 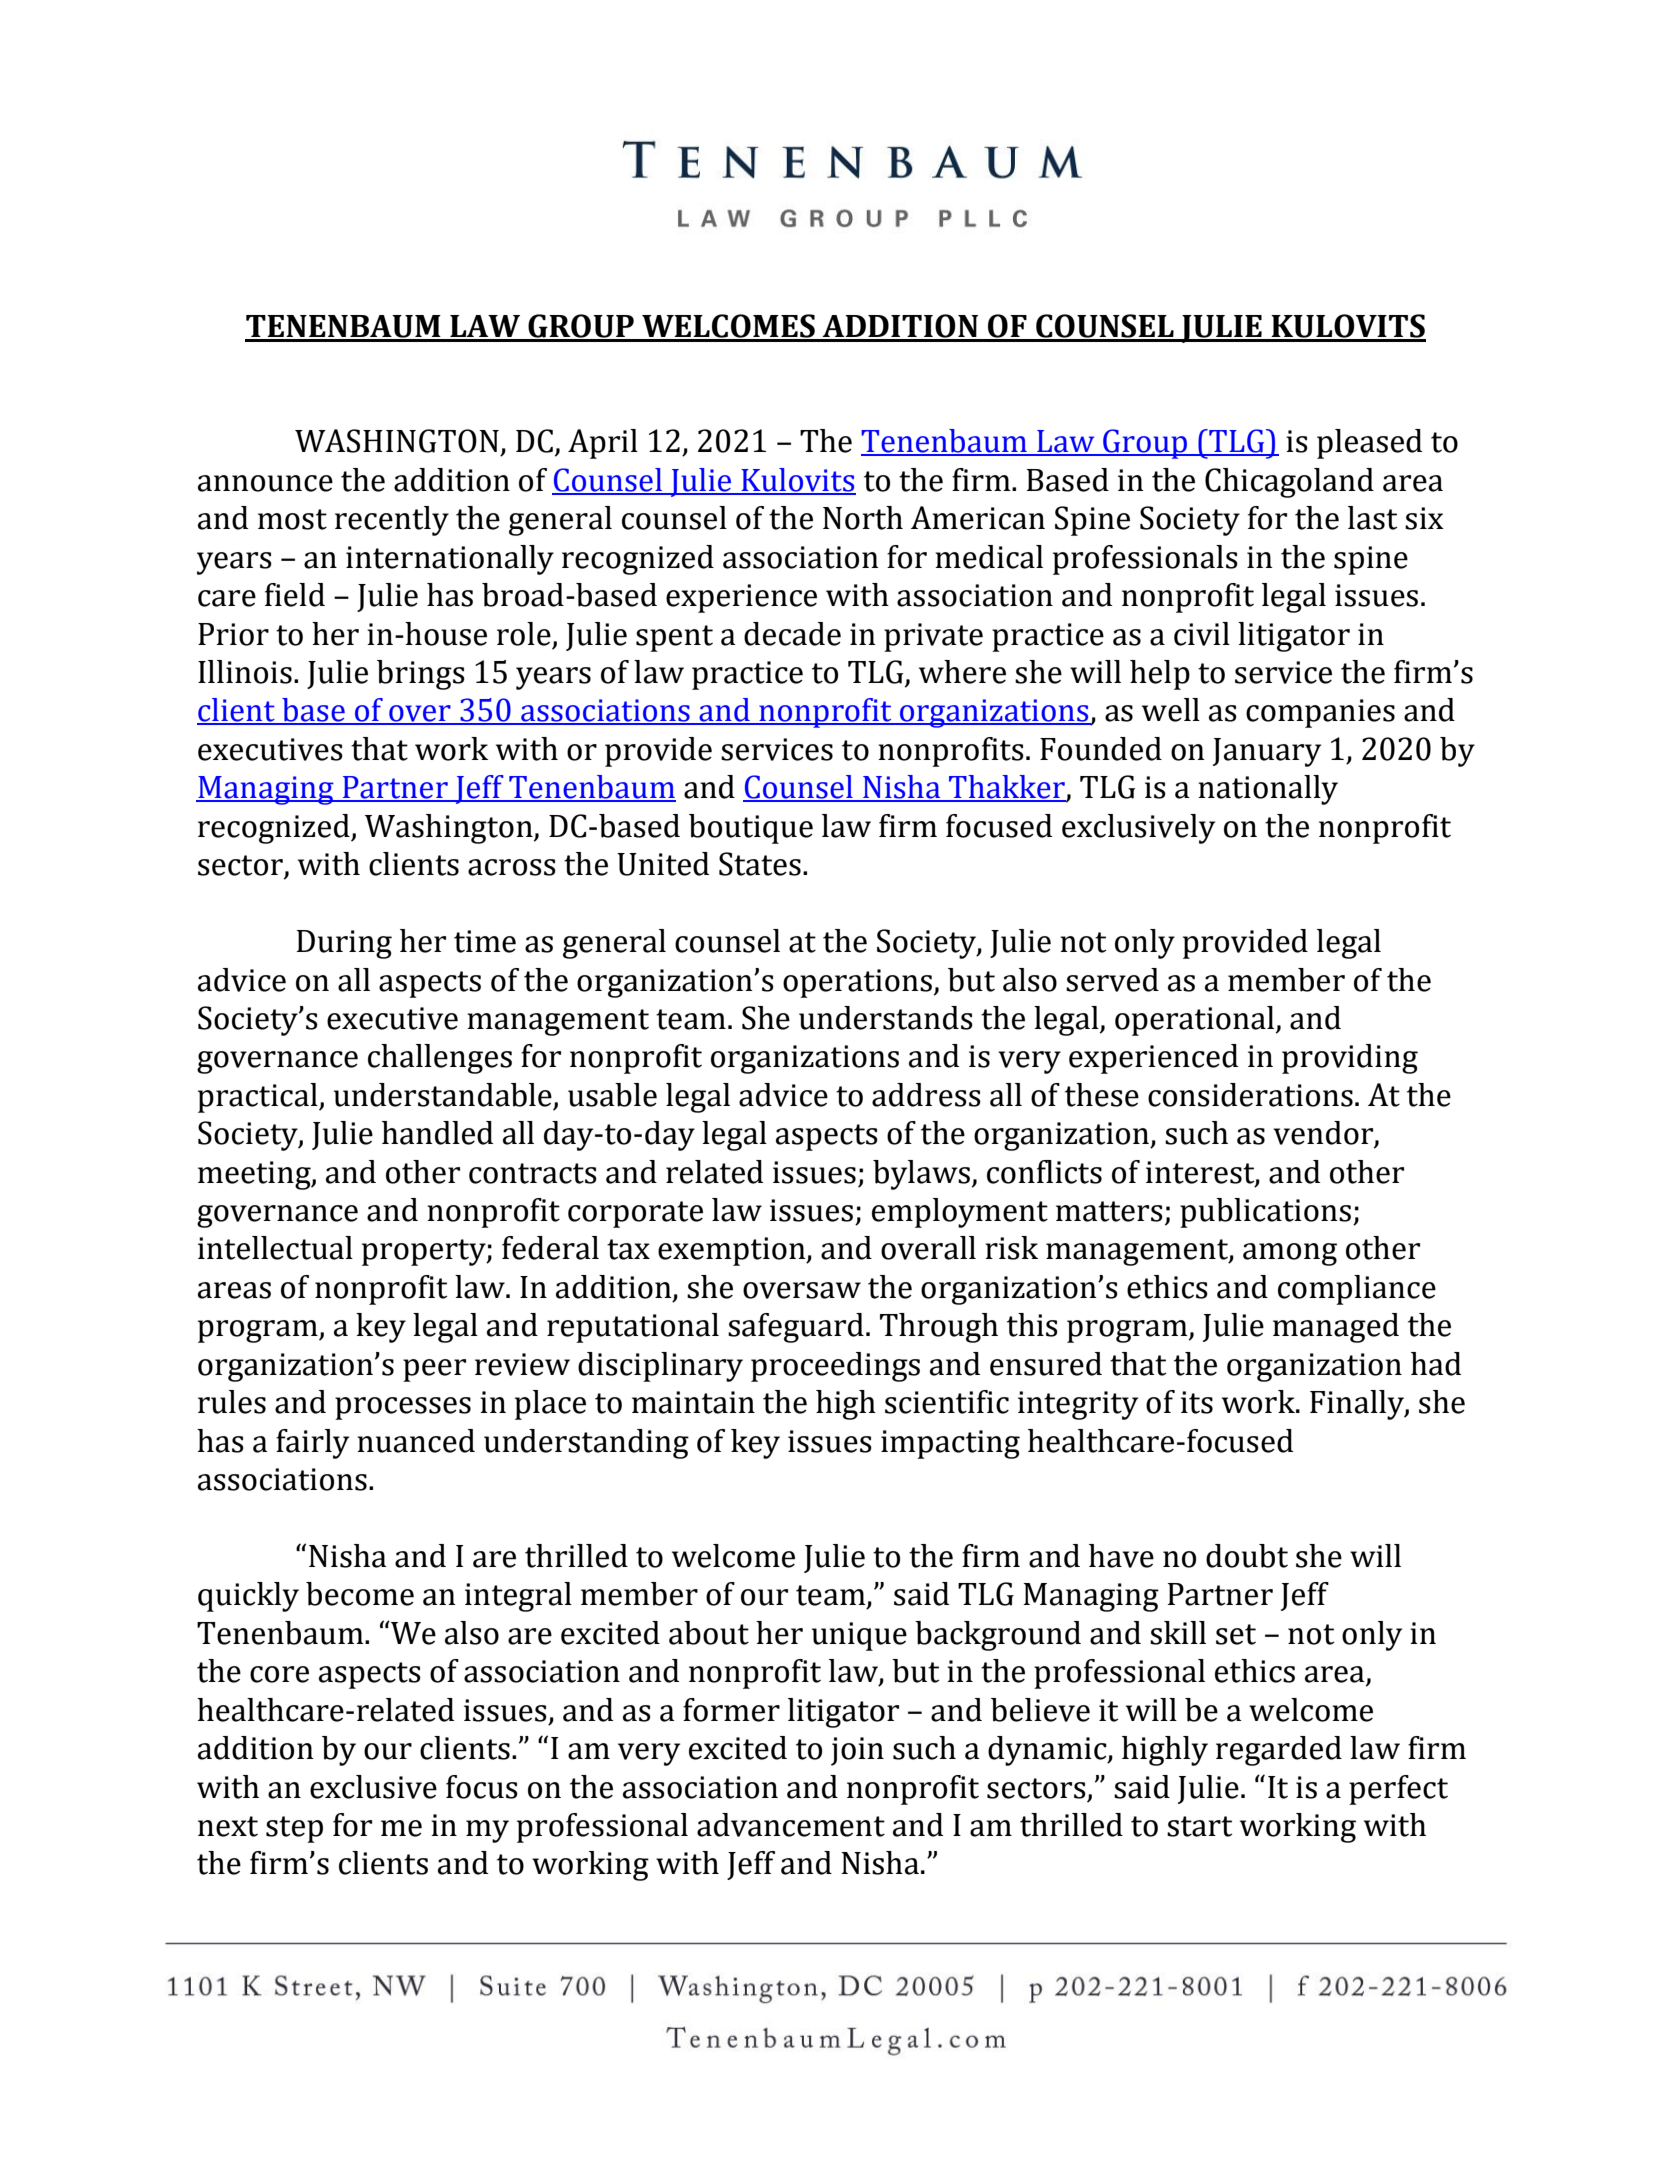 I want to click on nuanced, so click(x=416, y=1441).
